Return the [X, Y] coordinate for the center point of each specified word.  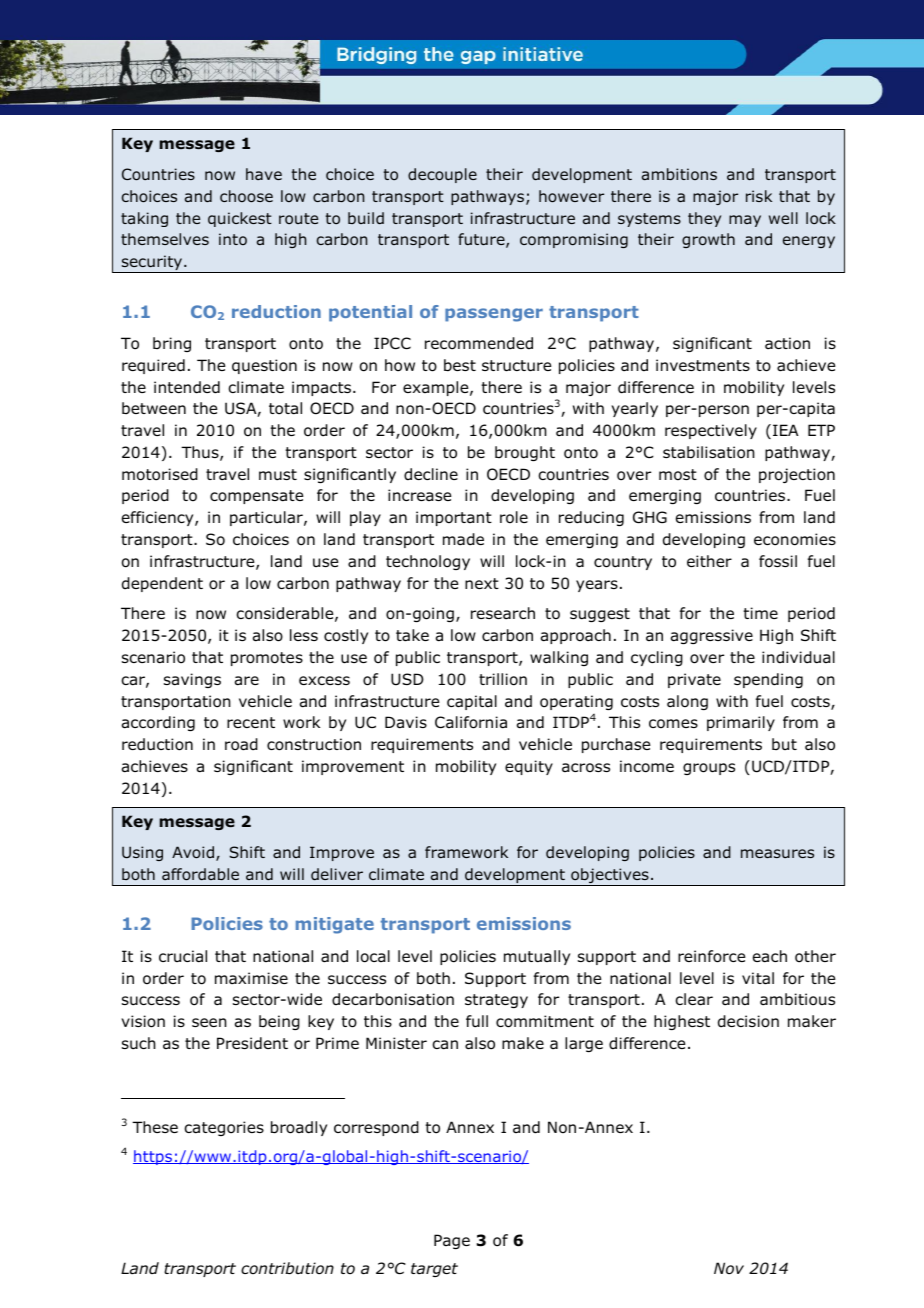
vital [758, 978]
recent [251, 722]
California [471, 722]
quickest [240, 219]
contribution [287, 1268]
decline [431, 474]
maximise [251, 978]
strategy [496, 1001]
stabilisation [709, 452]
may [745, 221]
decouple [442, 175]
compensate [256, 497]
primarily [741, 723]
